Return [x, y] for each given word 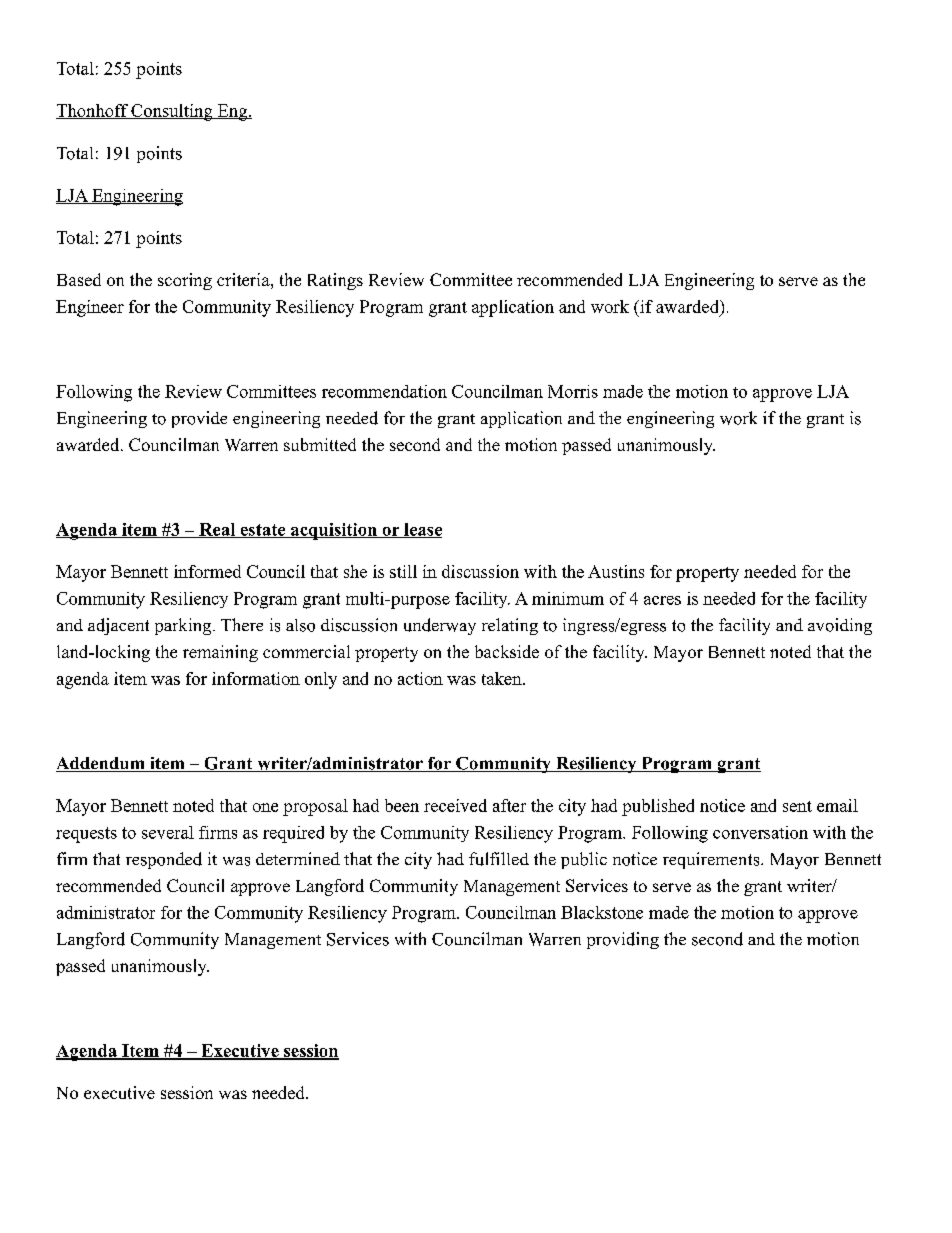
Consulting [172, 112]
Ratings [335, 281]
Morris [573, 391]
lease [422, 530]
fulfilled [499, 859]
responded [164, 860]
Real [217, 530]
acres [662, 600]
